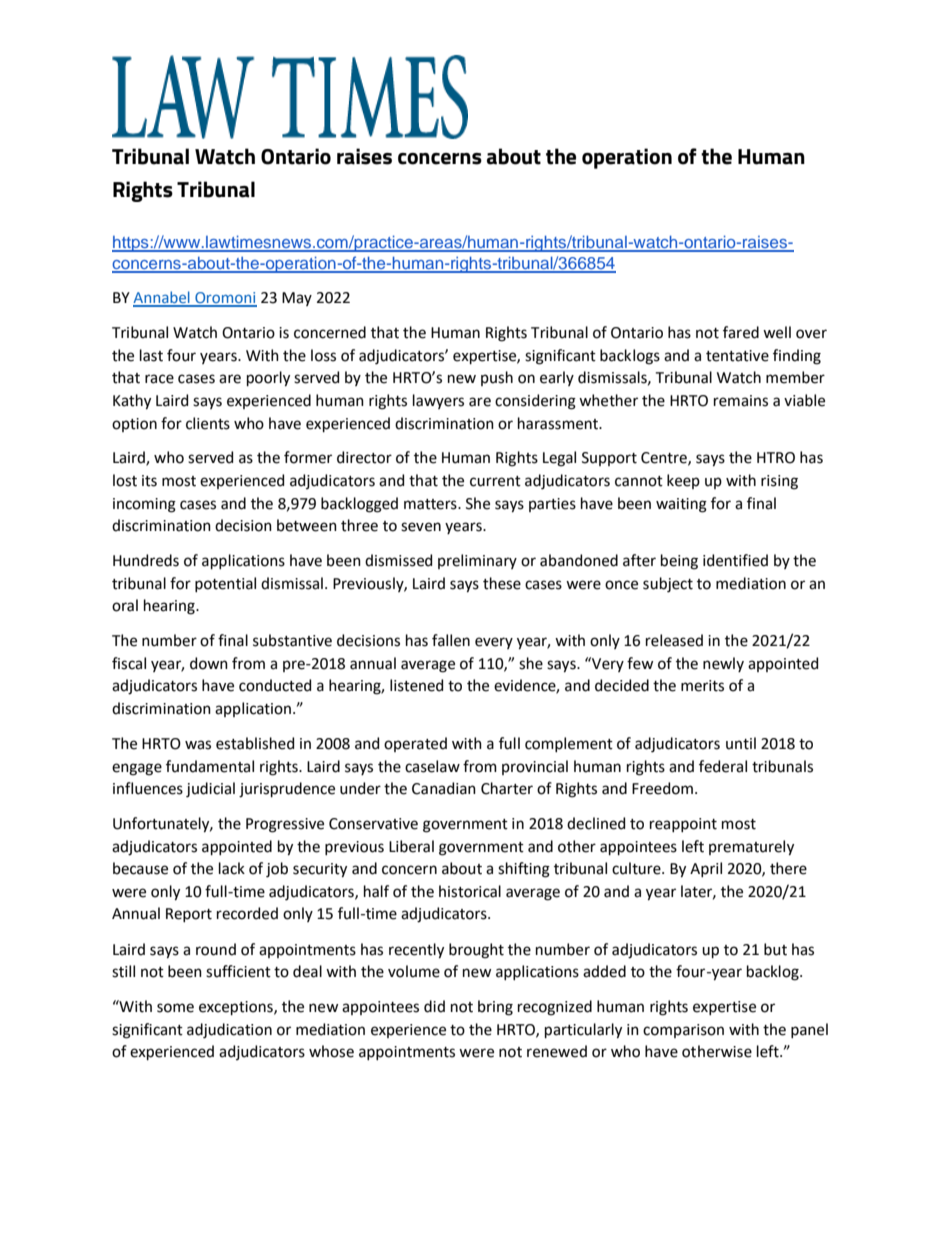  Describe the element at coordinates (741, 332) in the screenshot. I see `fared` at that location.
